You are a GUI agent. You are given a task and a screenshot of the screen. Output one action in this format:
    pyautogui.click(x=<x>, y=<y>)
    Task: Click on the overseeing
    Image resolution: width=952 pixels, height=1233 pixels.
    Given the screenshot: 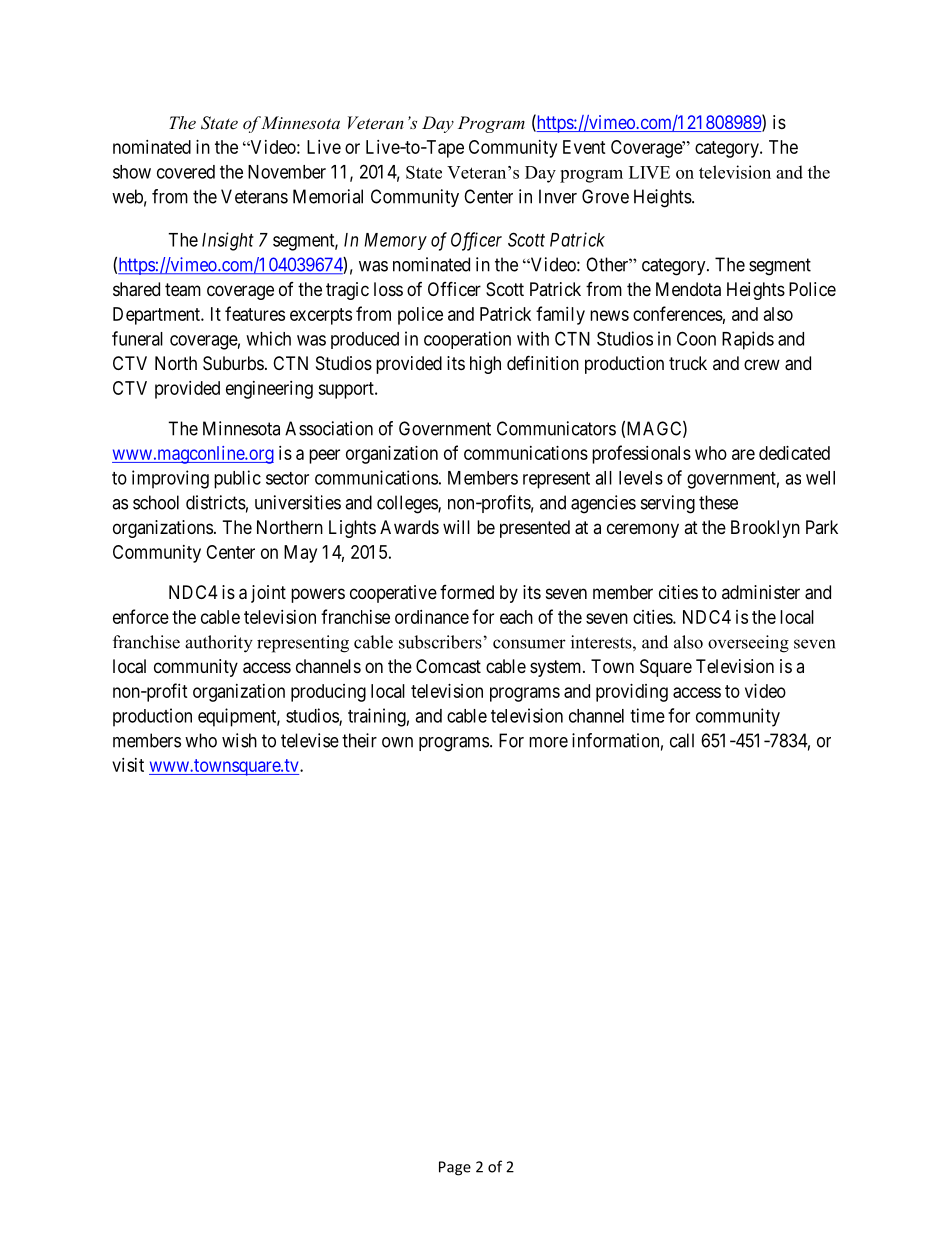 What is the action you would take?
    pyautogui.click(x=748, y=644)
